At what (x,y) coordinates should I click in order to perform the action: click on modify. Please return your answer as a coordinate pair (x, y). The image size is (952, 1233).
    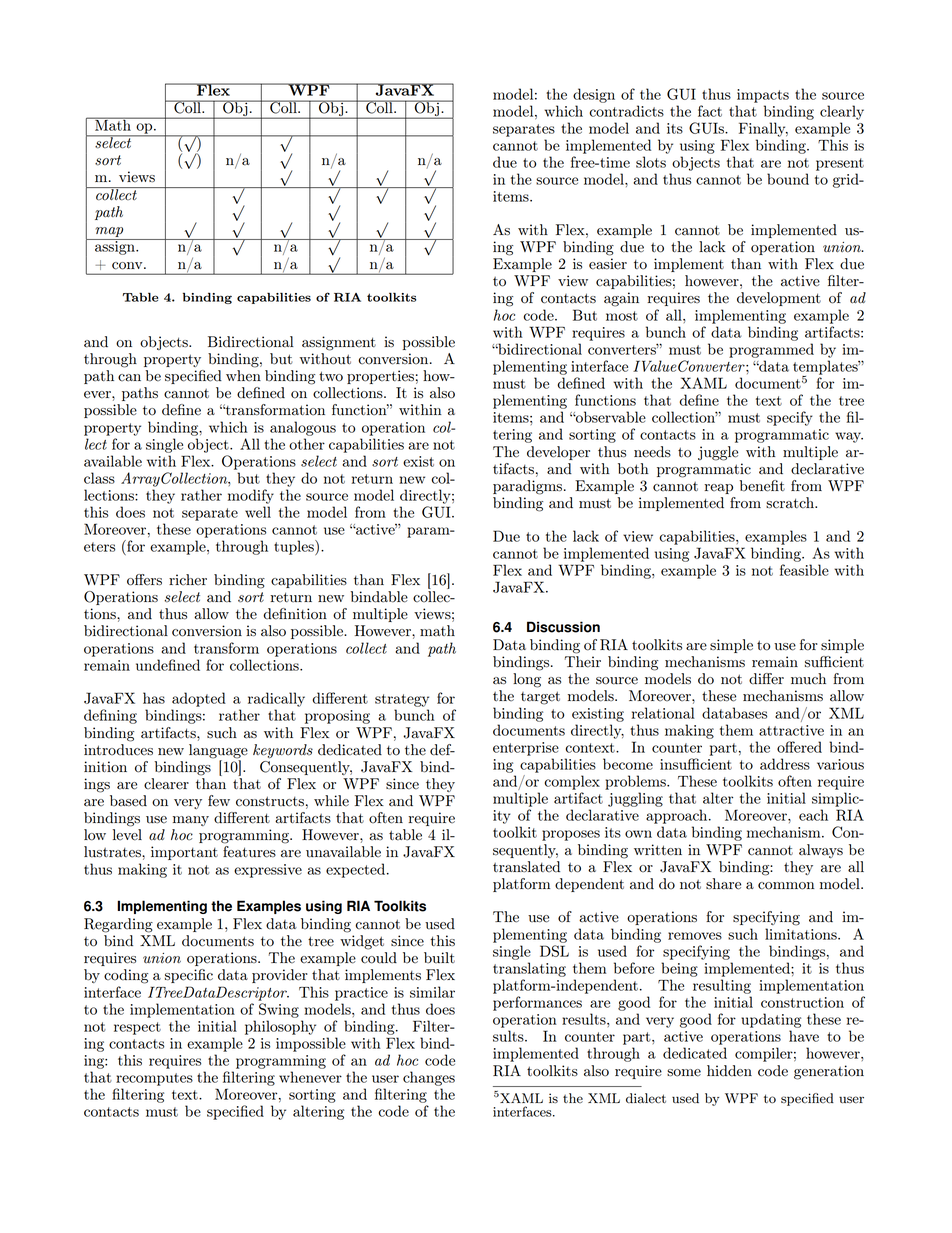
    Looking at the image, I should click on (251, 496).
